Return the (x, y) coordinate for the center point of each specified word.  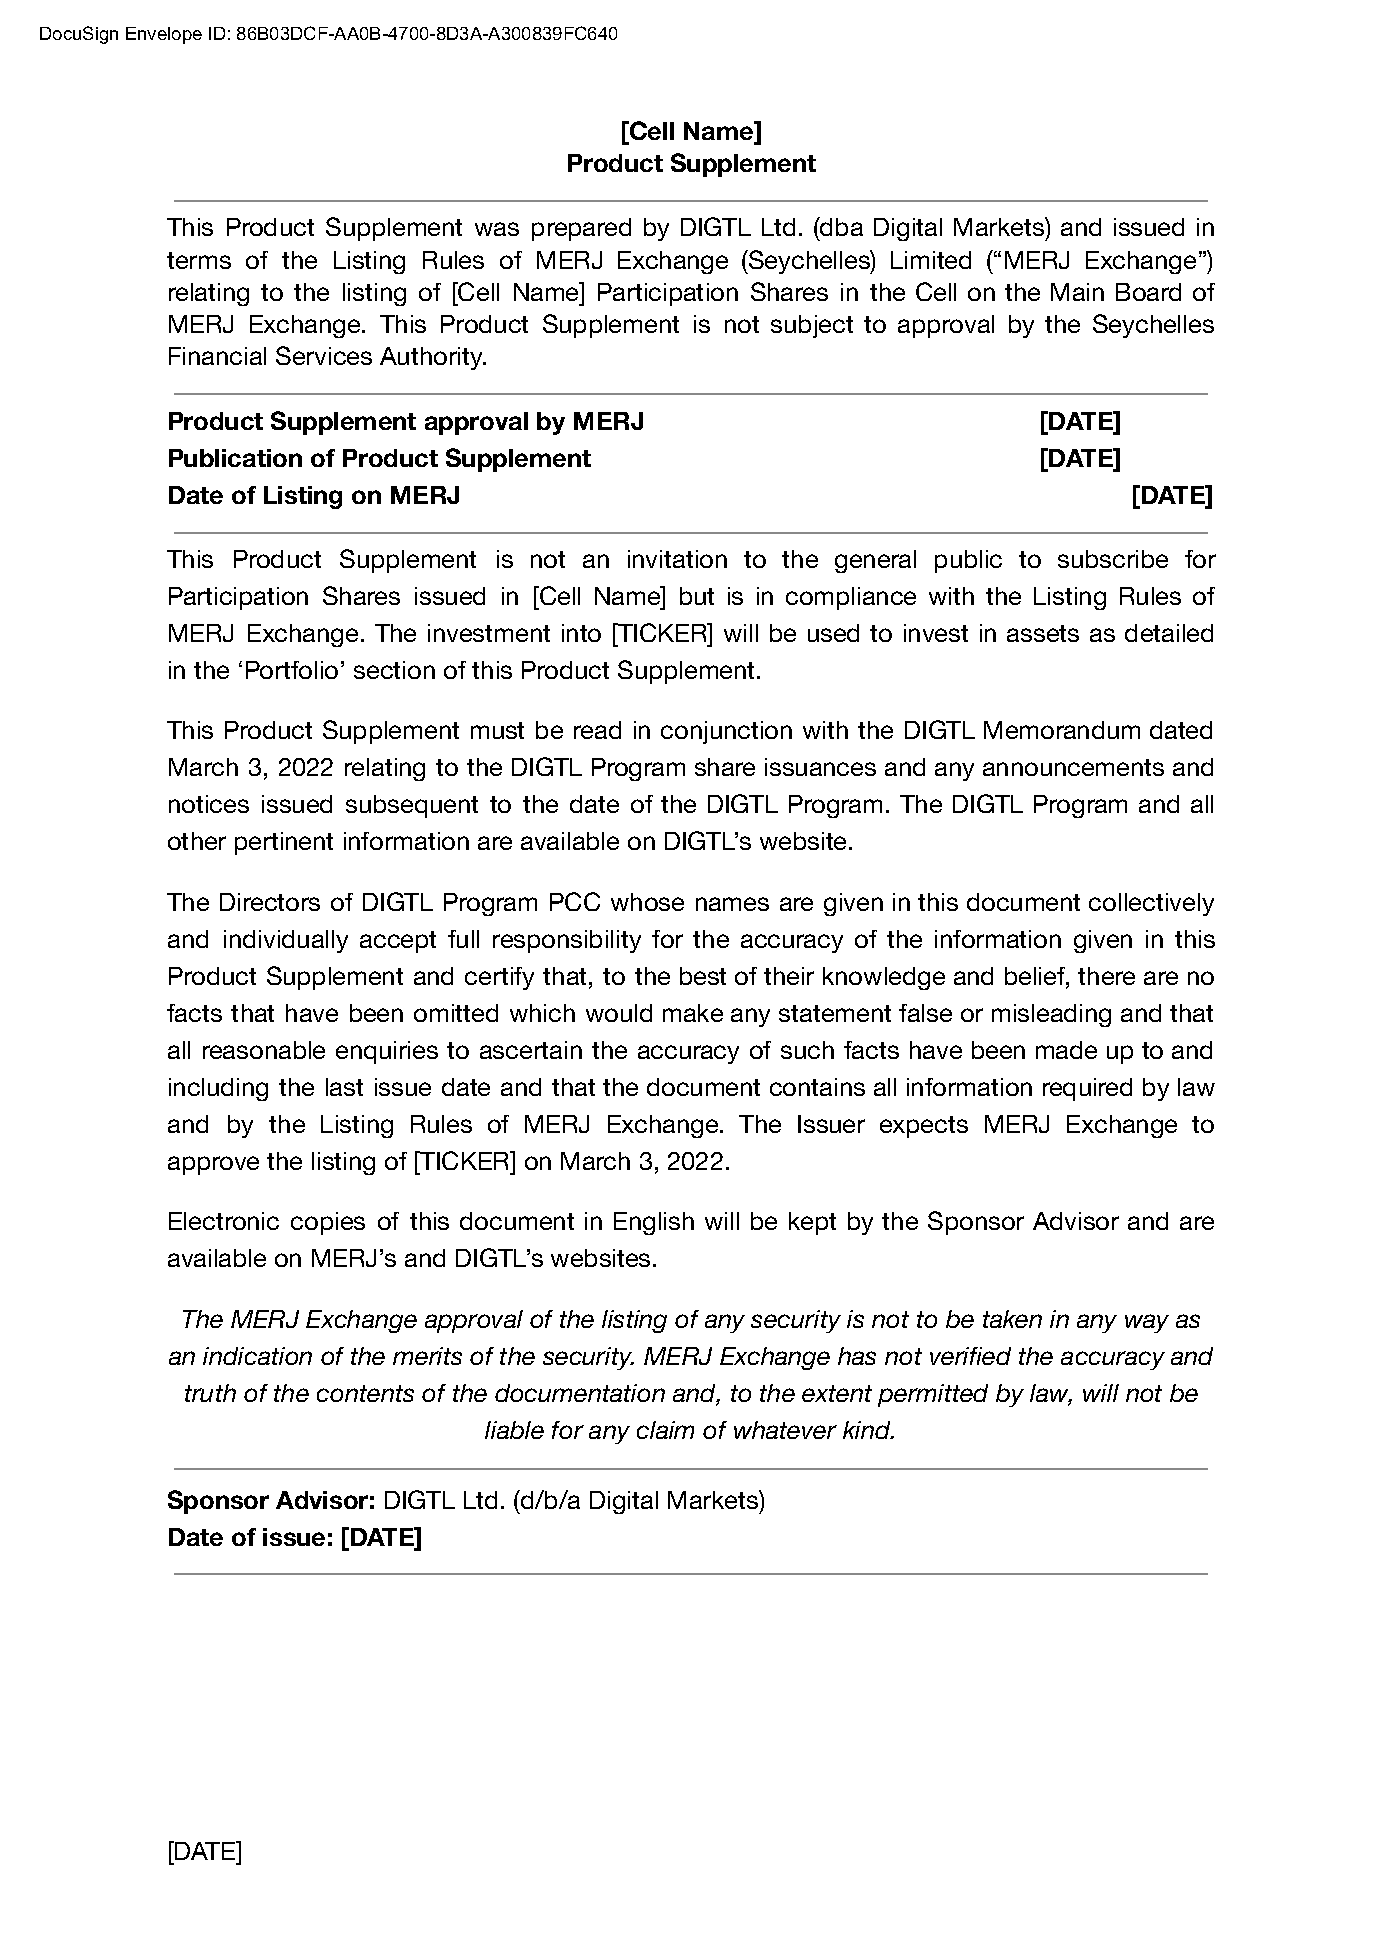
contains (817, 1087)
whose (647, 902)
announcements (1073, 767)
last (344, 1087)
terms (199, 260)
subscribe (1113, 559)
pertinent (284, 843)
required (1087, 1089)
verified (970, 1356)
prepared (581, 229)
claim (665, 1430)
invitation (677, 559)
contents (365, 1393)
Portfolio (292, 670)
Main (1077, 292)
